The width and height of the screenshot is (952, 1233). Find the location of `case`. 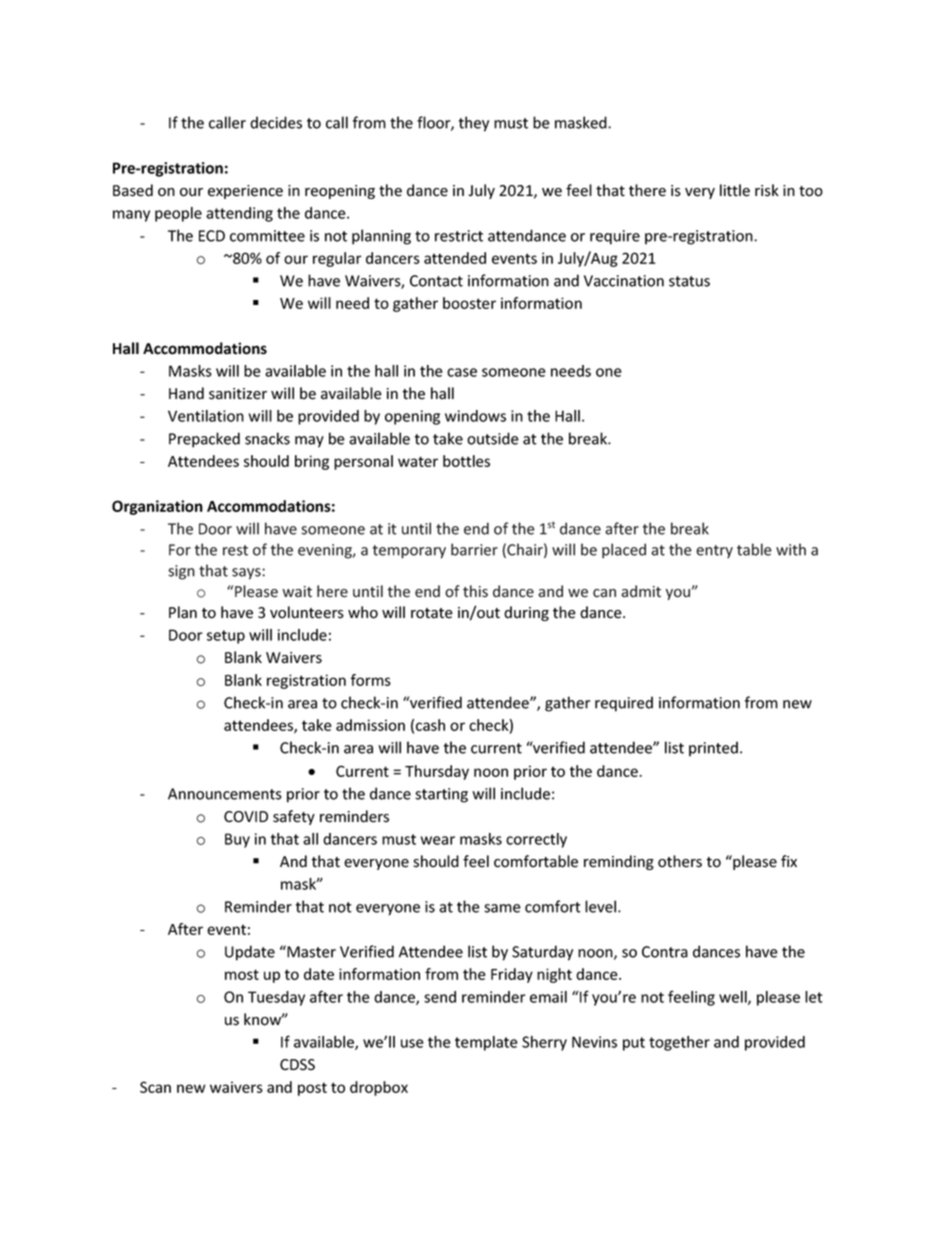

case is located at coordinates (462, 372).
